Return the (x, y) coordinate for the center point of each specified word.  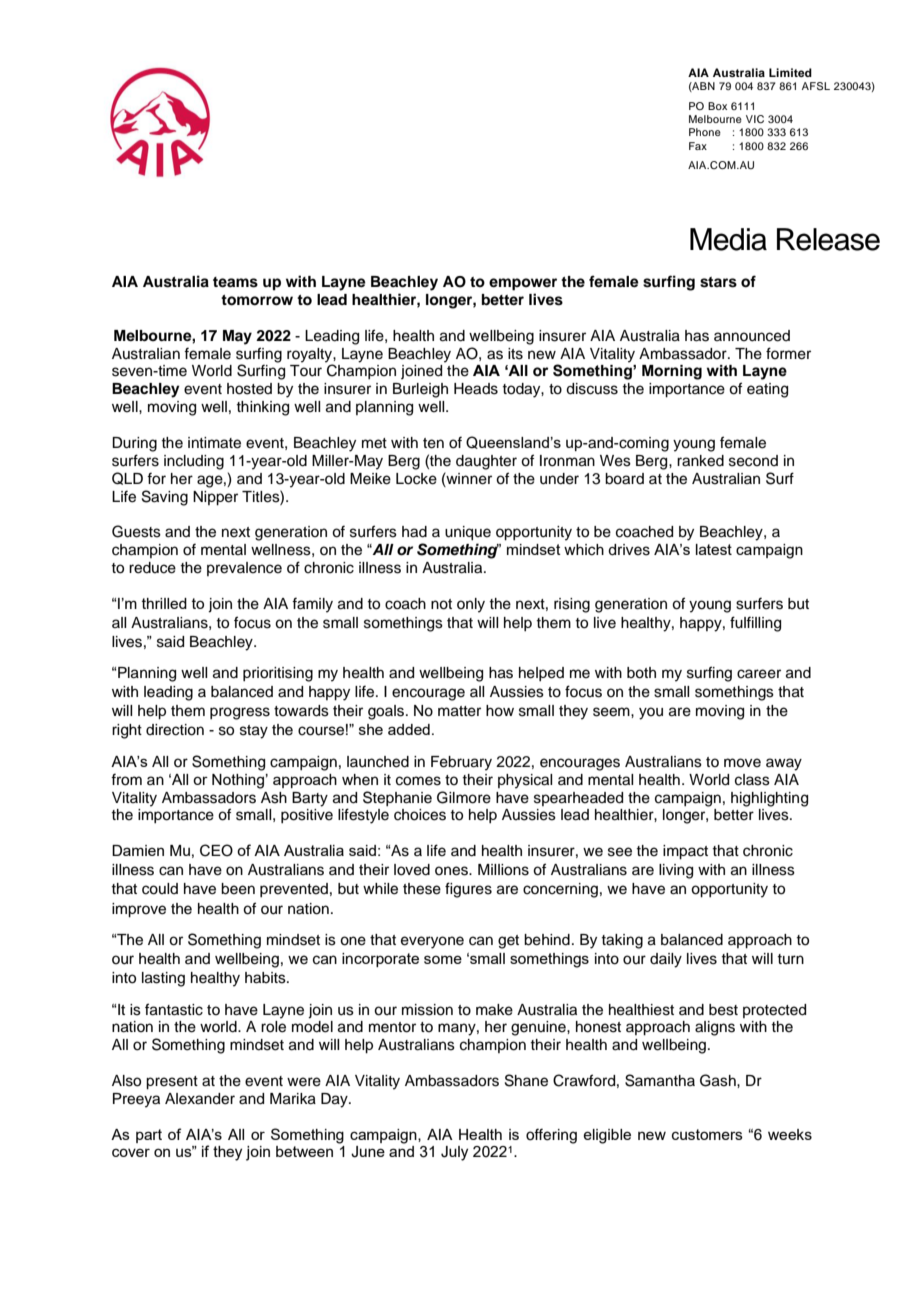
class (752, 780)
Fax (698, 146)
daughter (486, 462)
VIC (755, 119)
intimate (214, 443)
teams (235, 282)
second (753, 461)
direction (175, 730)
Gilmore (464, 797)
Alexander (200, 1099)
